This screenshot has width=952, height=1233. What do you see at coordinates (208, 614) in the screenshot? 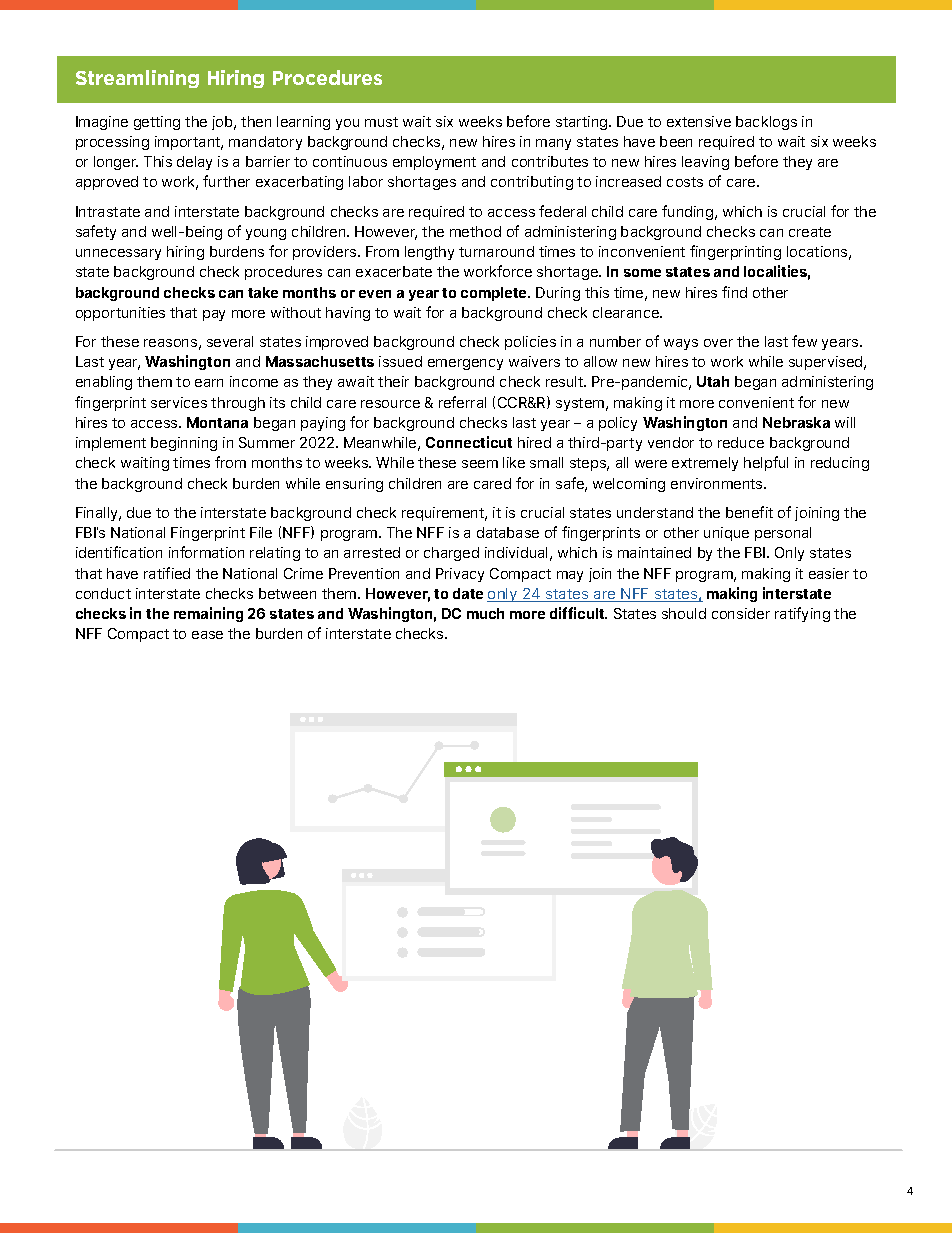
I see `remaining` at bounding box center [208, 614].
